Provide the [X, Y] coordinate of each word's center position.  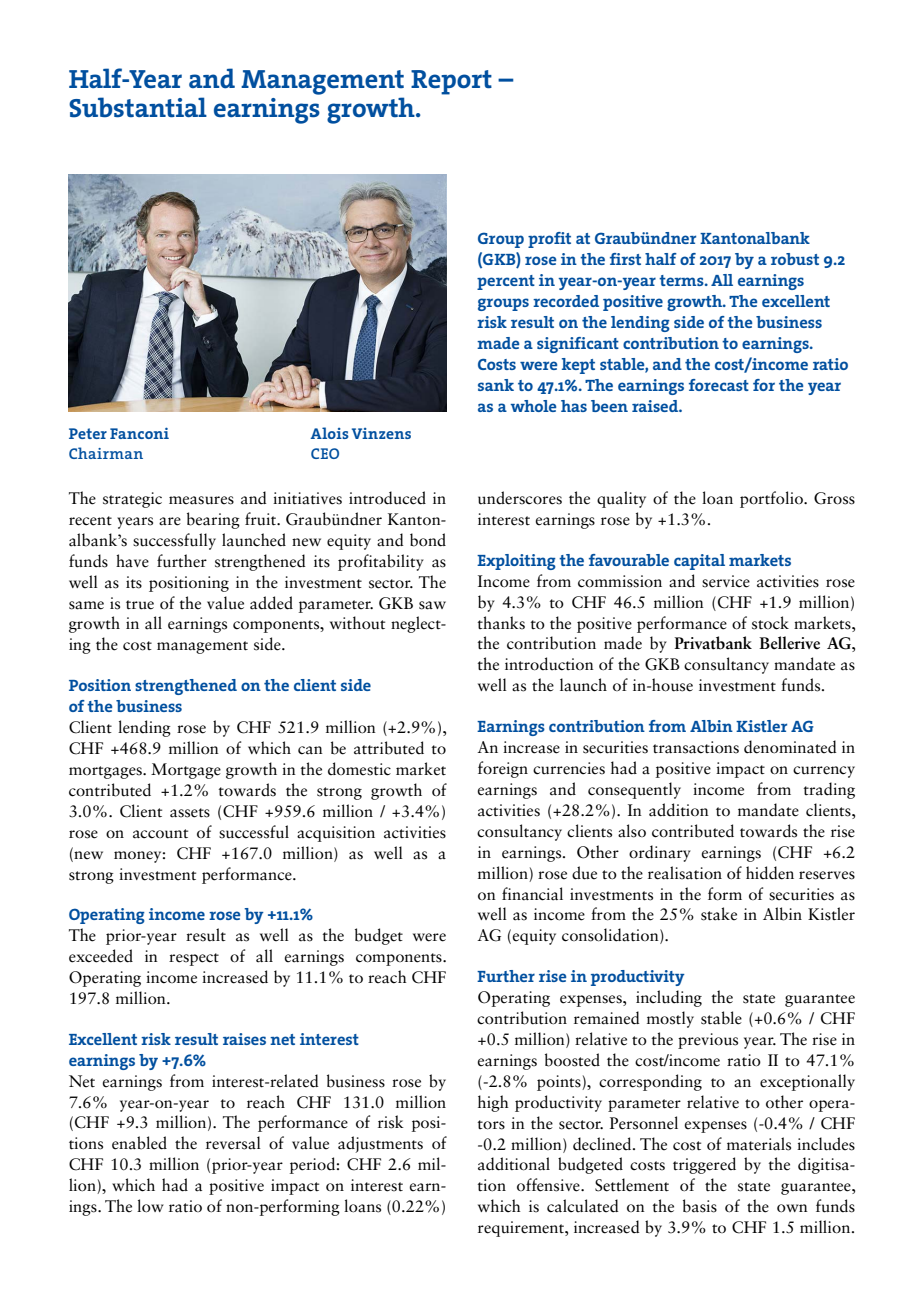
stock [770, 623]
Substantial [138, 107]
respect [194, 959]
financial [532, 894]
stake [719, 914]
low [150, 1206]
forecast [719, 385]
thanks [501, 623]
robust [795, 259]
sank [496, 385]
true [140, 605]
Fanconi [139, 433]
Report [451, 82]
